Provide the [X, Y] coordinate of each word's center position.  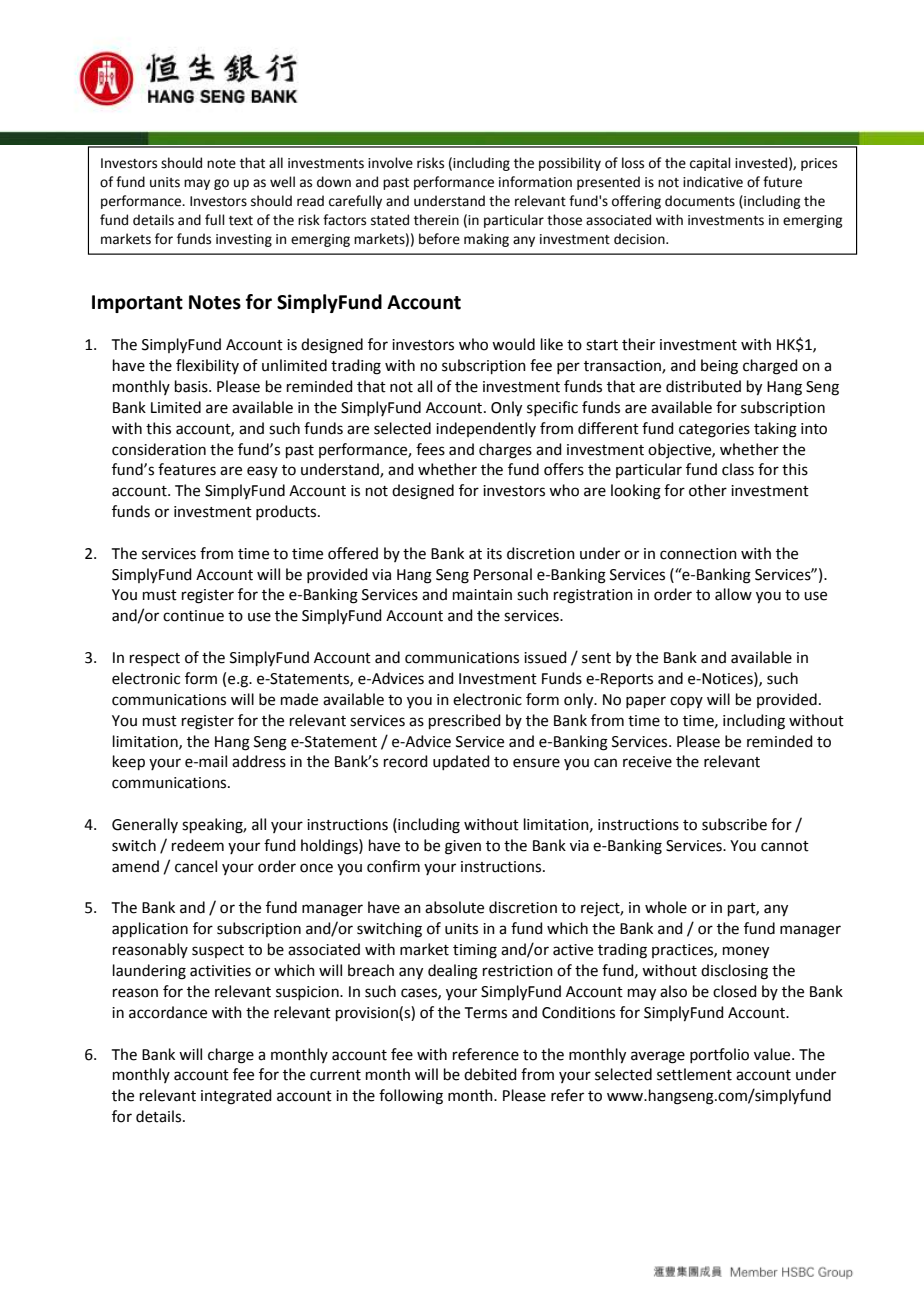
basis [192, 386]
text [241, 221]
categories [714, 430]
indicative [713, 182]
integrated [236, 1097]
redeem [198, 845]
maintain [482, 595]
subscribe [734, 824]
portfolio [719, 1055]
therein [436, 220]
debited [490, 1074]
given [463, 847]
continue [193, 616]
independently [486, 429]
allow [733, 594]
